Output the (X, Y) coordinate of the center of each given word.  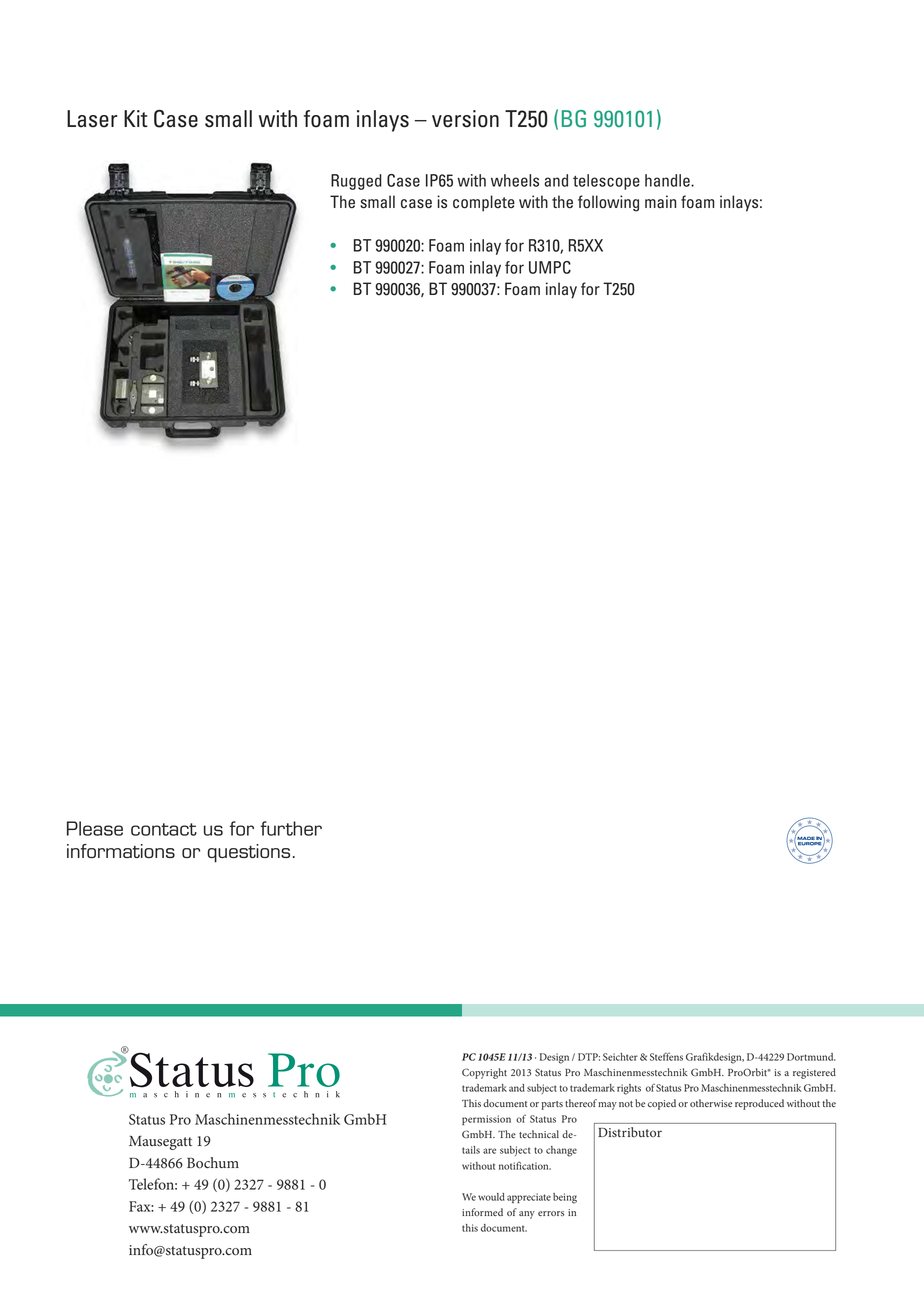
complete (484, 203)
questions (248, 853)
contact (164, 829)
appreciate (529, 1198)
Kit (136, 118)
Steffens (666, 1056)
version (465, 119)
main (660, 201)
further (291, 828)
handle (668, 180)
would (491, 1197)
